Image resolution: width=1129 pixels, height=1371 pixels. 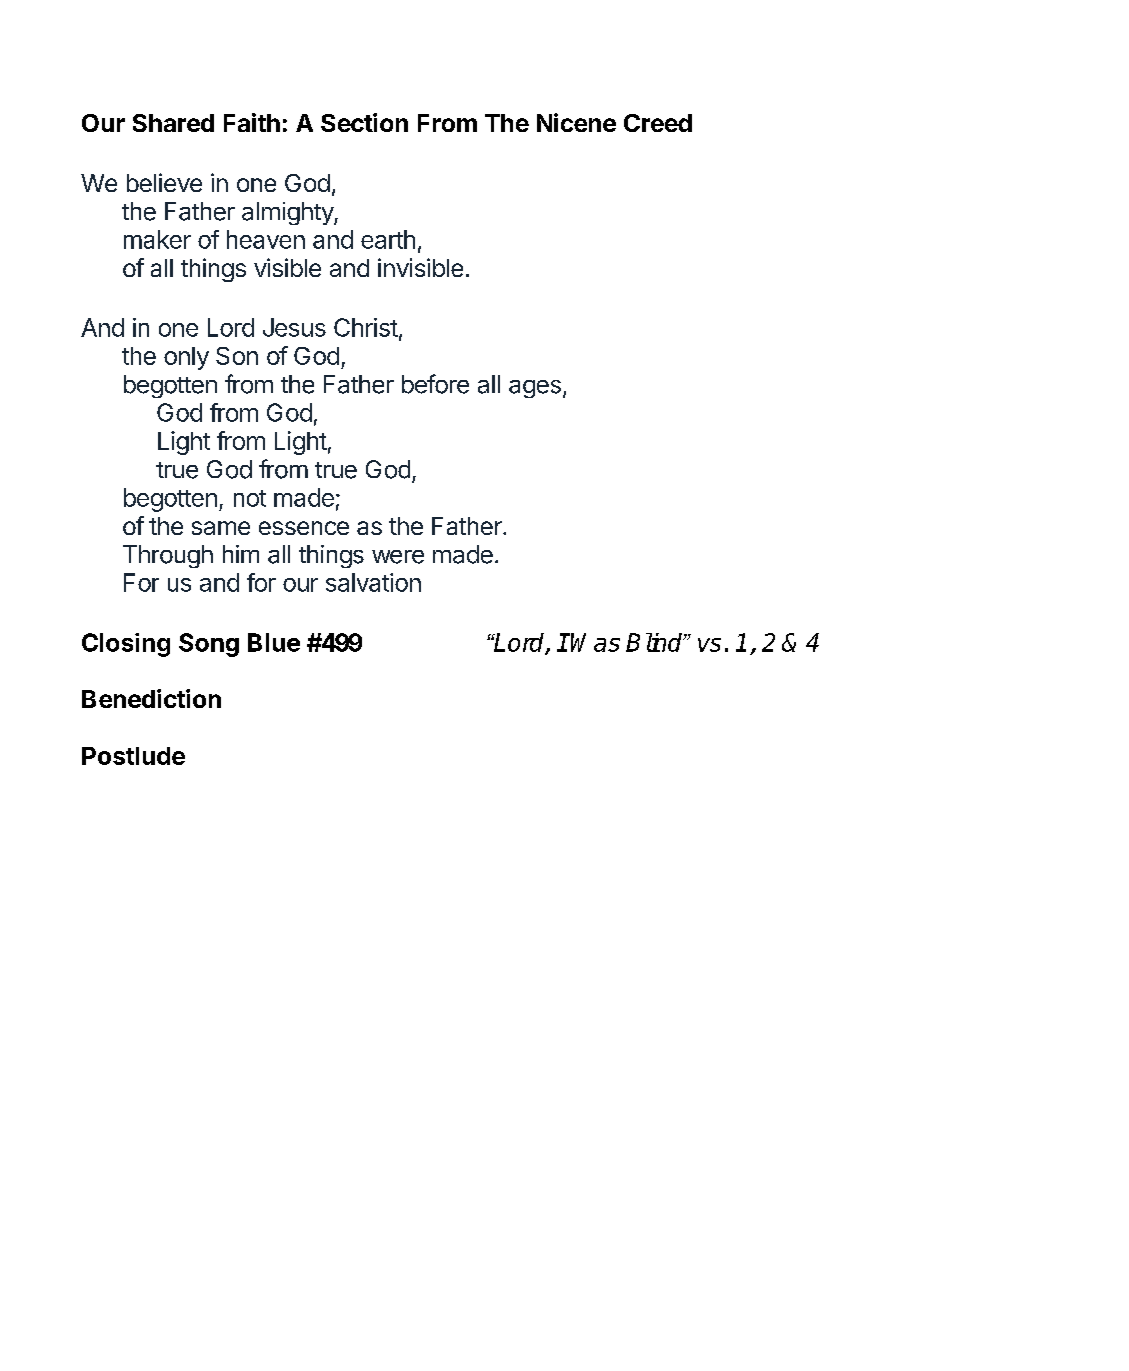 What do you see at coordinates (655, 642) in the document?
I see `Blind` at bounding box center [655, 642].
